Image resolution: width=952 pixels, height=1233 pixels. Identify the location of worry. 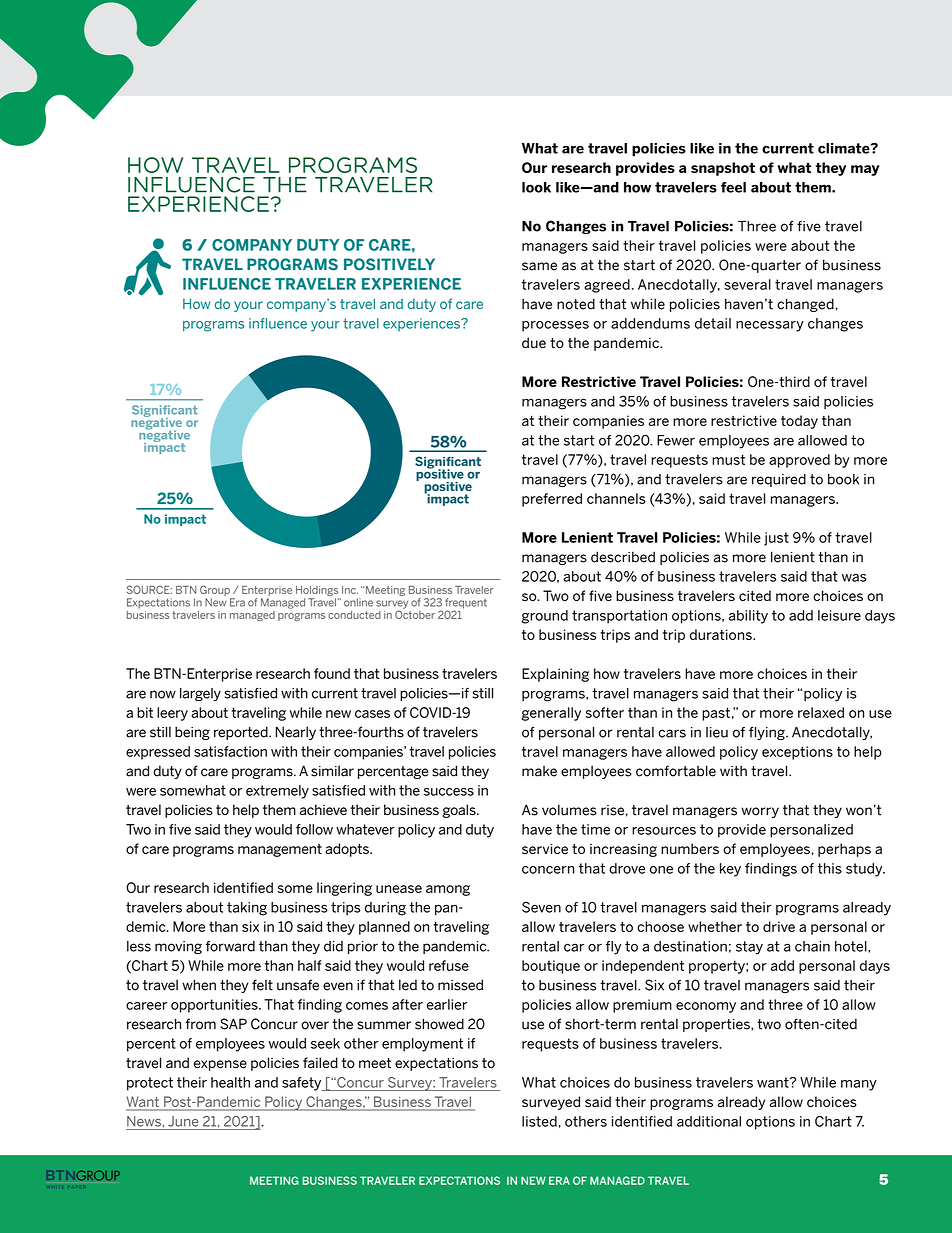
(760, 812).
